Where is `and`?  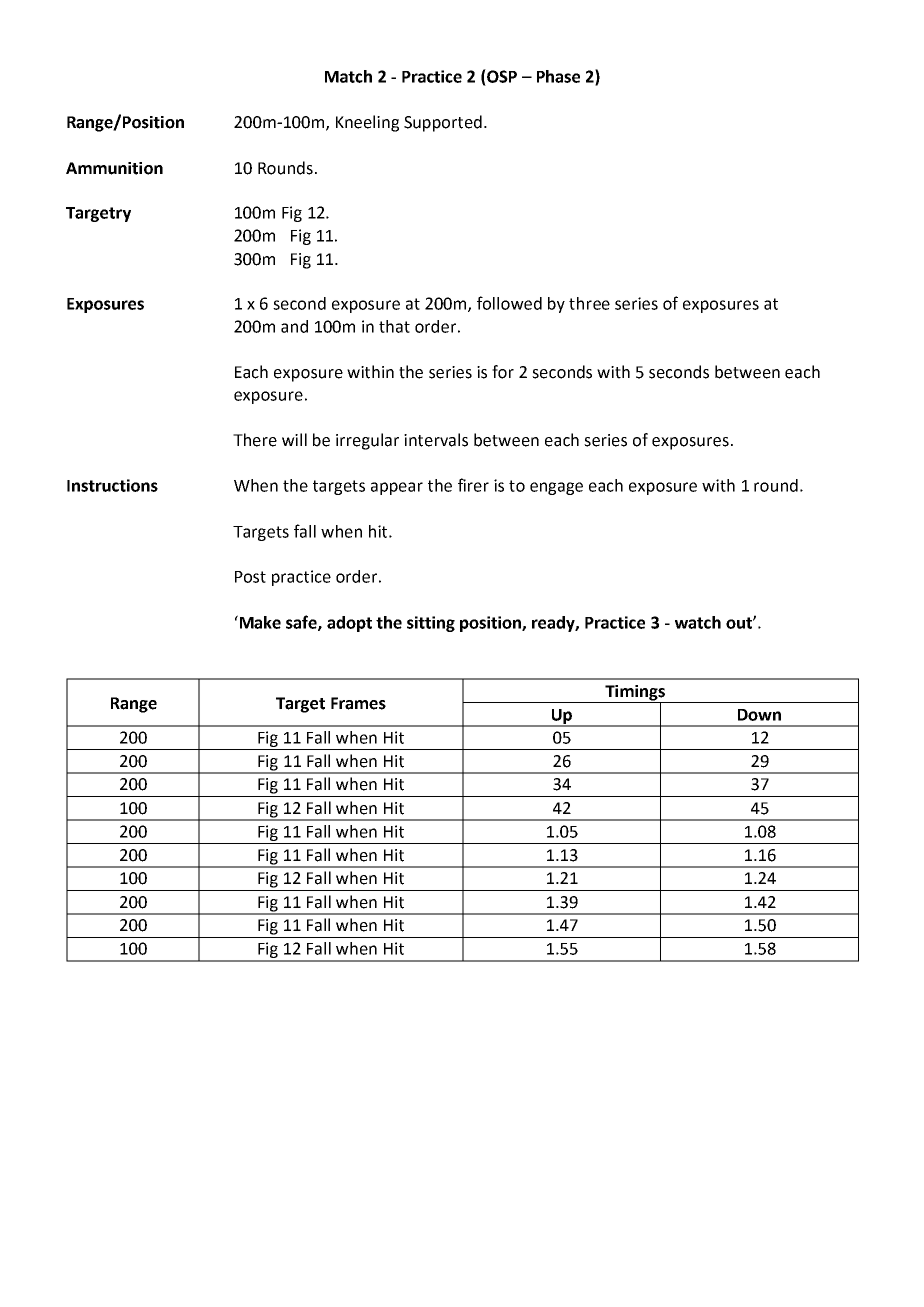
and is located at coordinates (294, 326).
